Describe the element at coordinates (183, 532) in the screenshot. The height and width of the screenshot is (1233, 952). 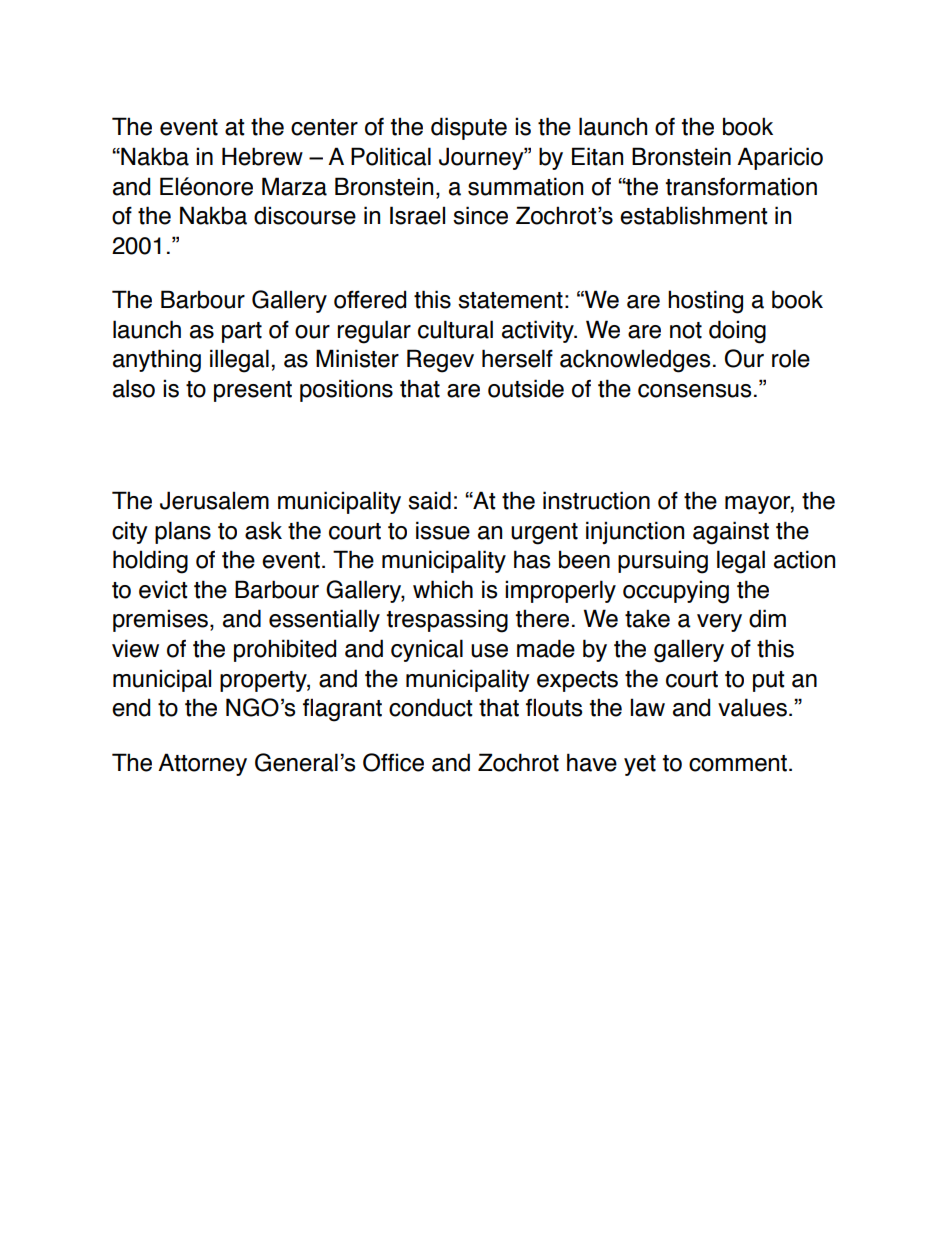
I see `plans` at that location.
